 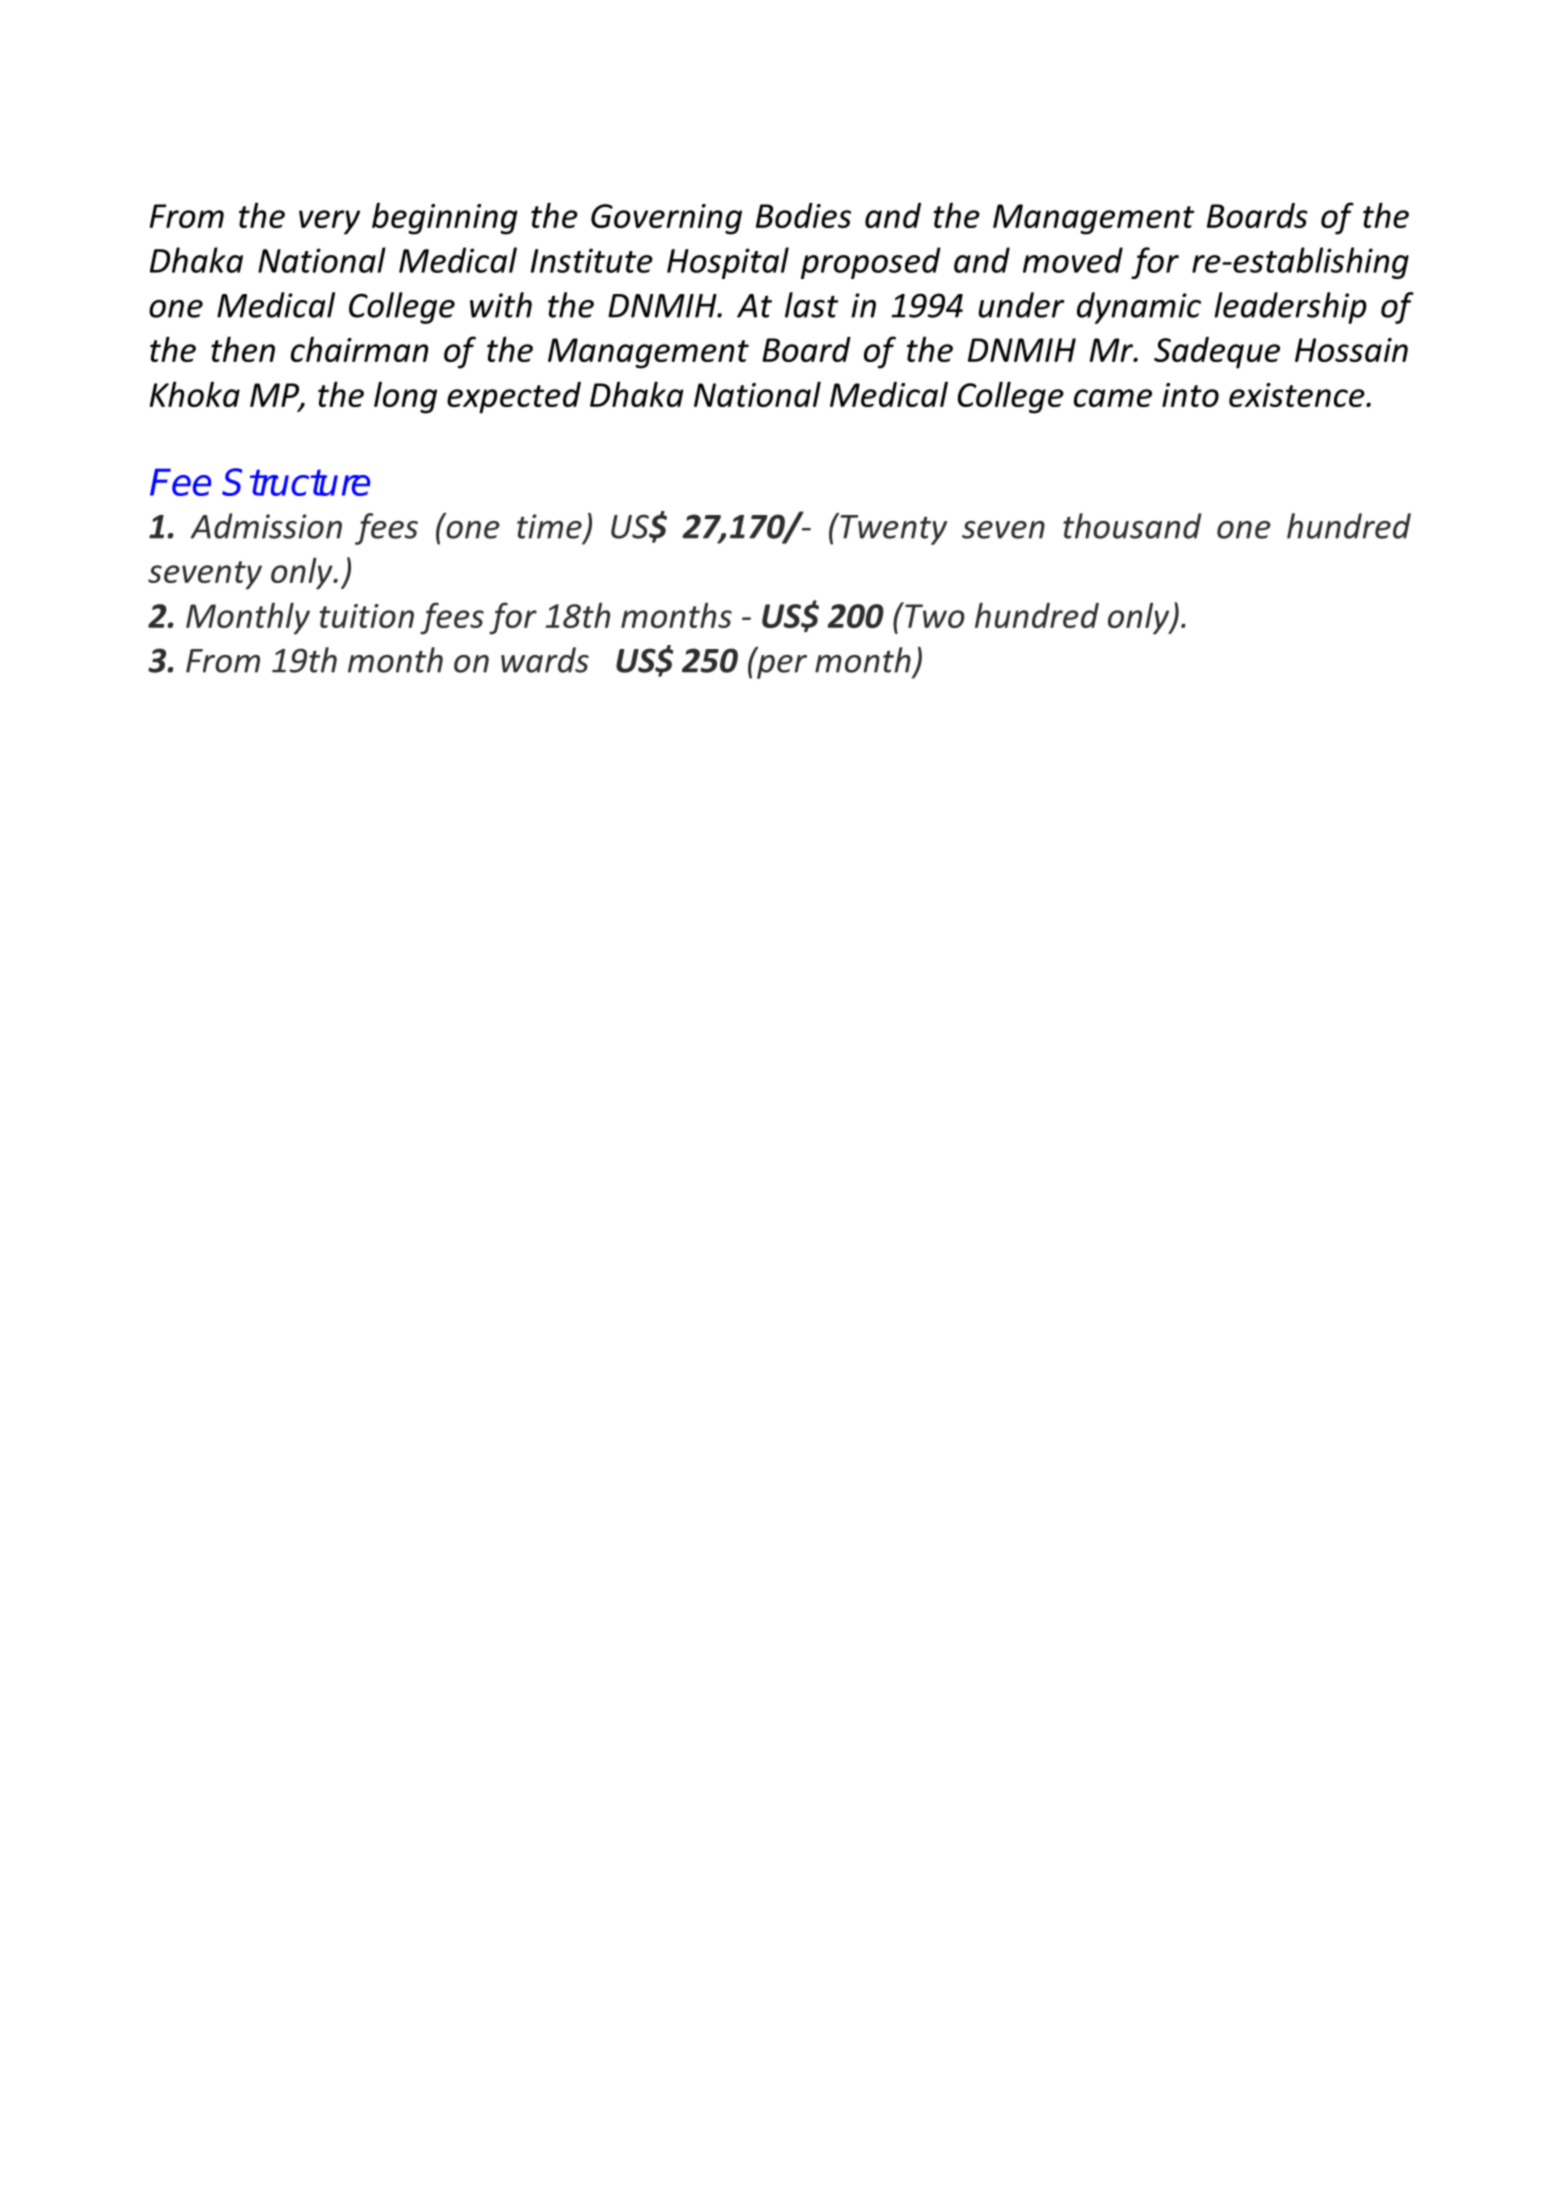 I want to click on Admission, so click(x=266, y=526).
